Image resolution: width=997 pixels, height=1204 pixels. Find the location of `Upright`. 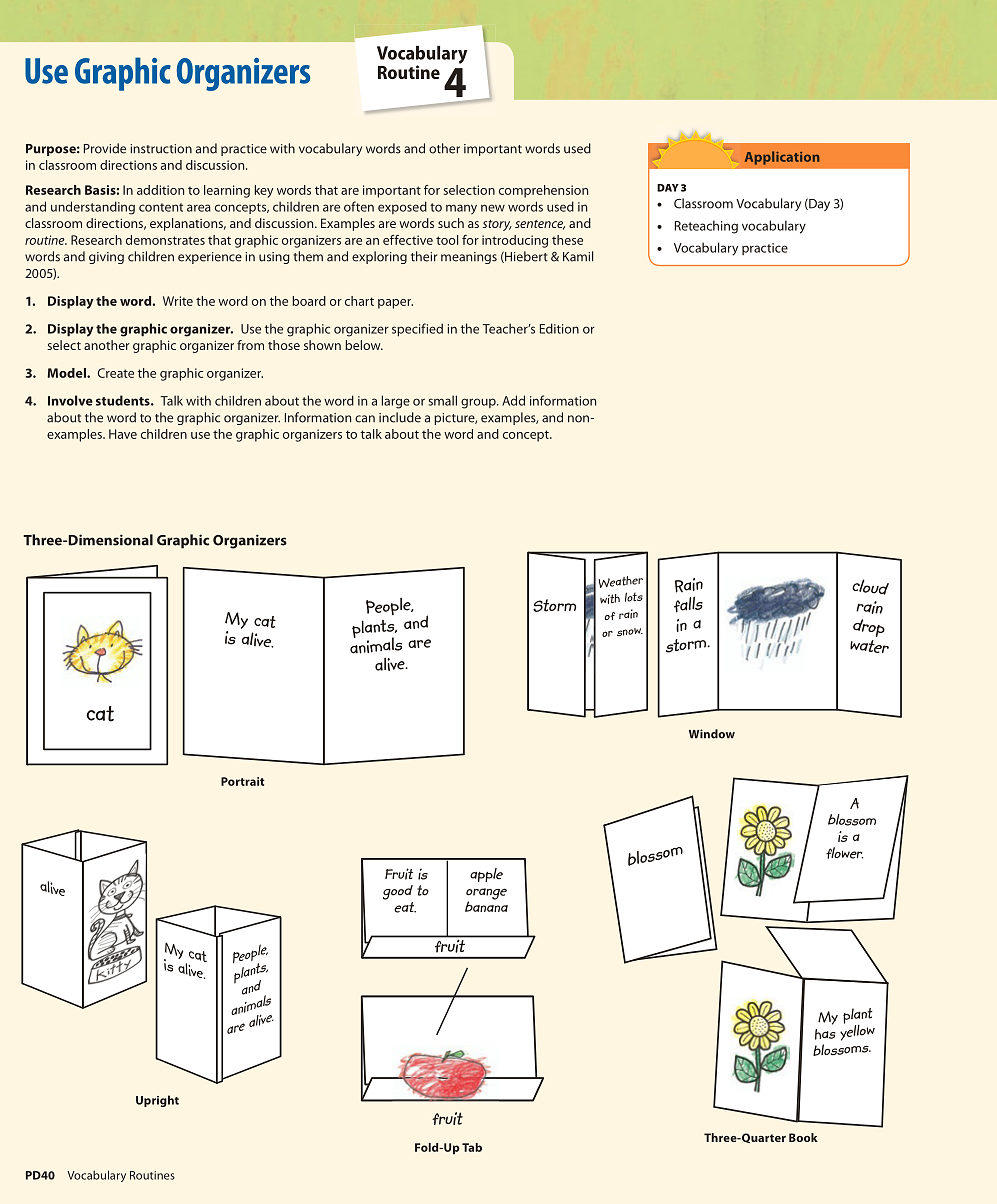

Upright is located at coordinates (157, 1101).
